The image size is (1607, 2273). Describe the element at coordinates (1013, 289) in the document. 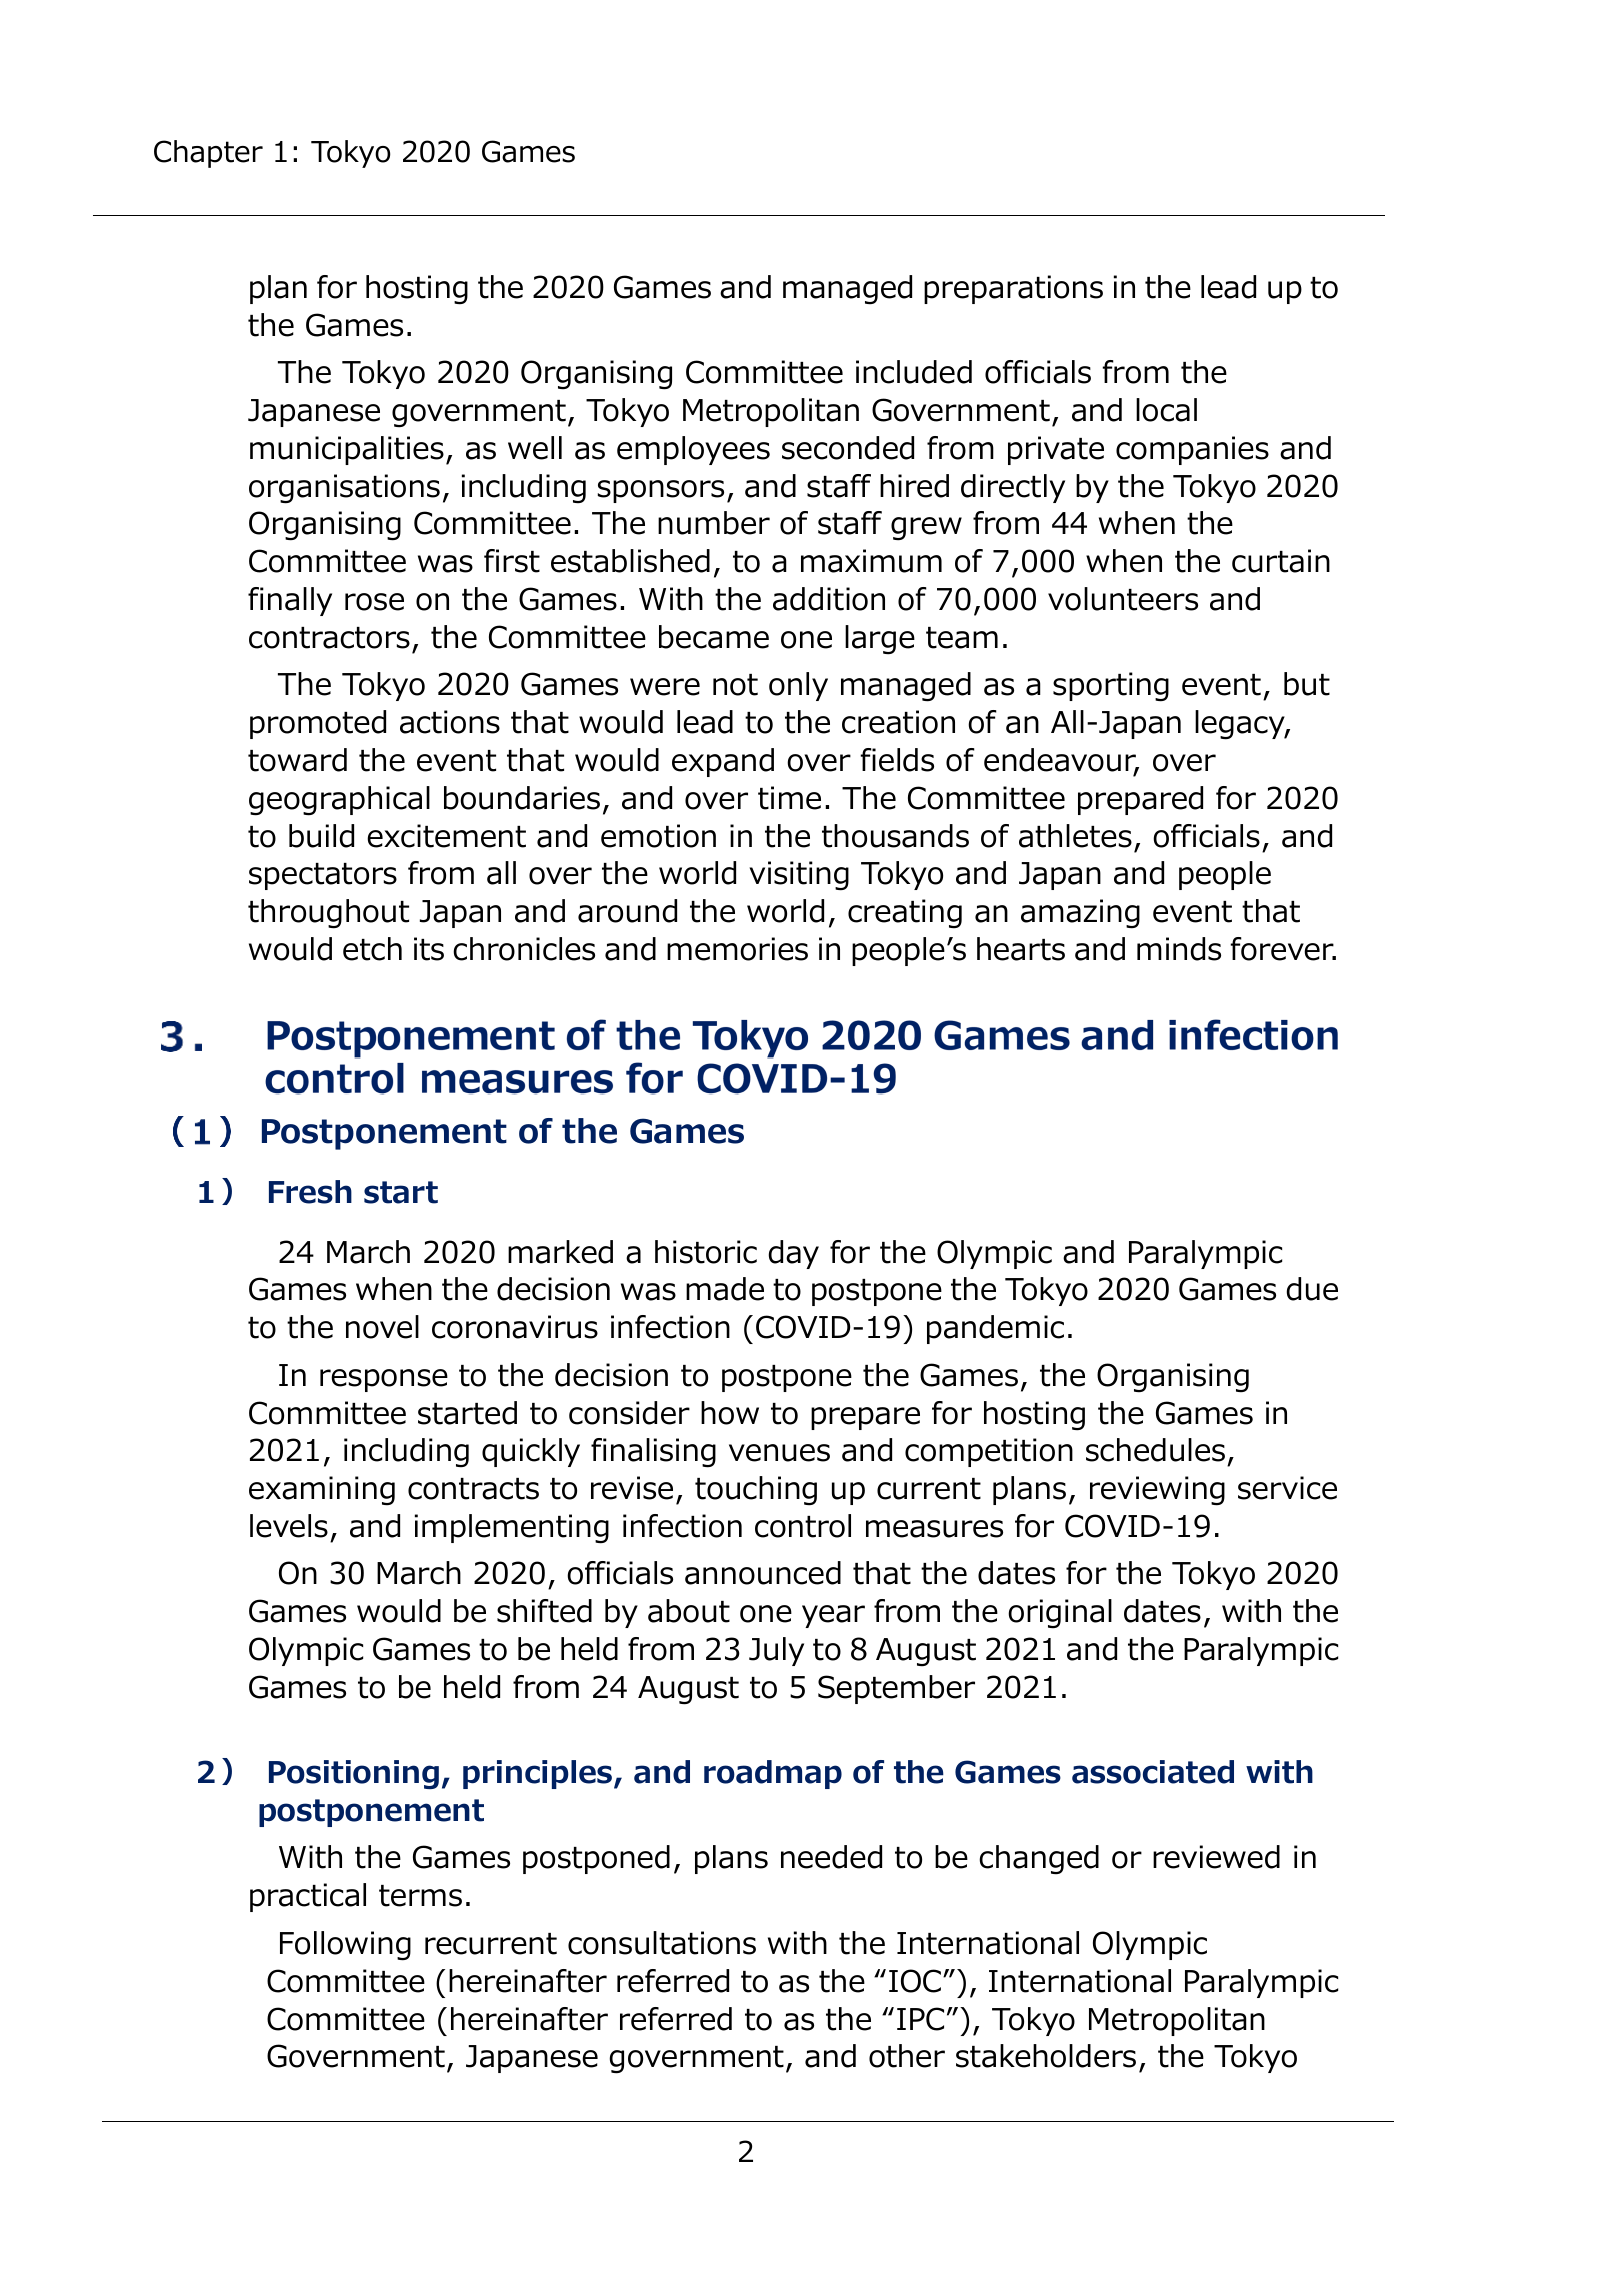

I see `preparations` at that location.
